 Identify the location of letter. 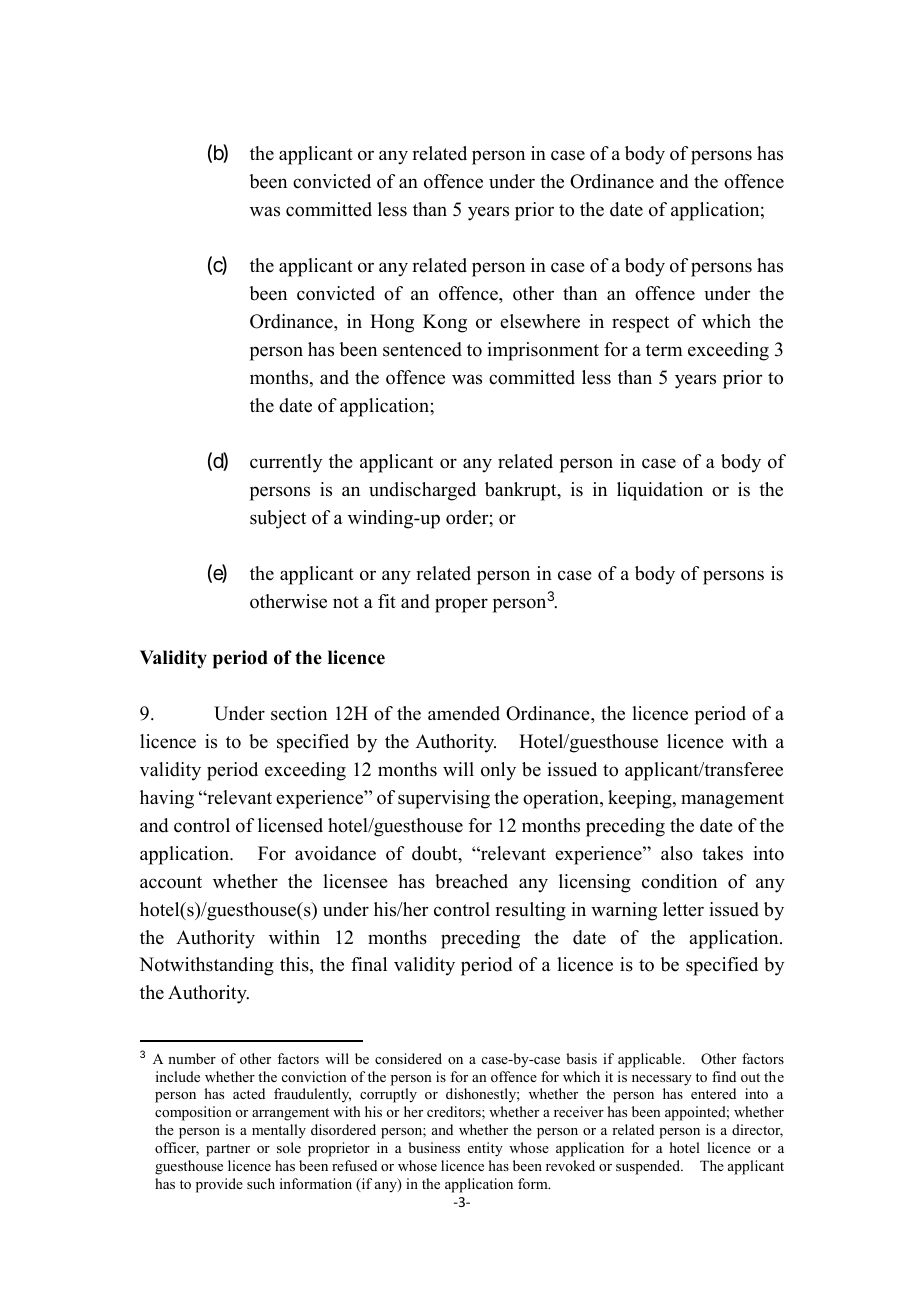
(683, 909).
